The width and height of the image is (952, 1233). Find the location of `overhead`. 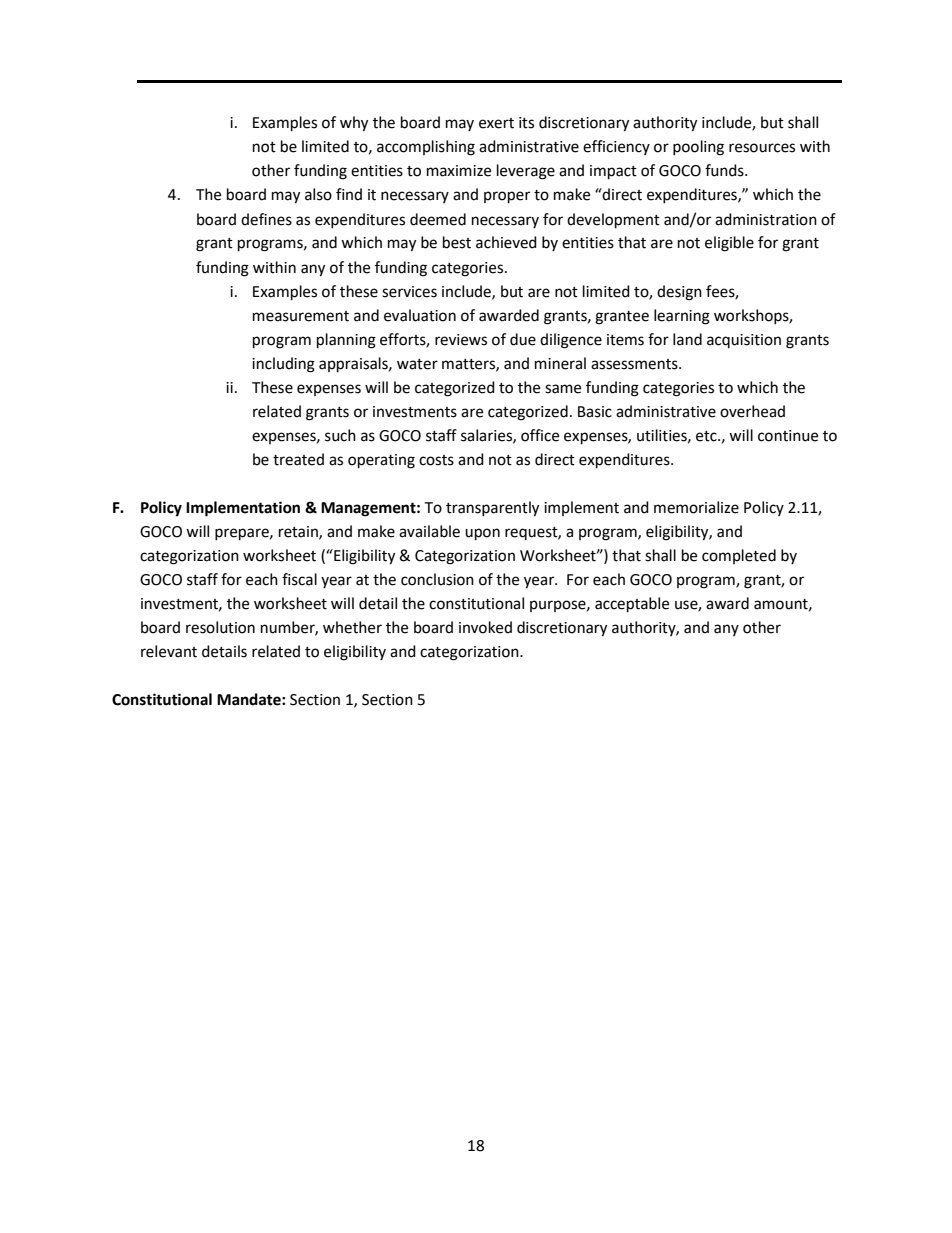

overhead is located at coordinates (752, 411).
